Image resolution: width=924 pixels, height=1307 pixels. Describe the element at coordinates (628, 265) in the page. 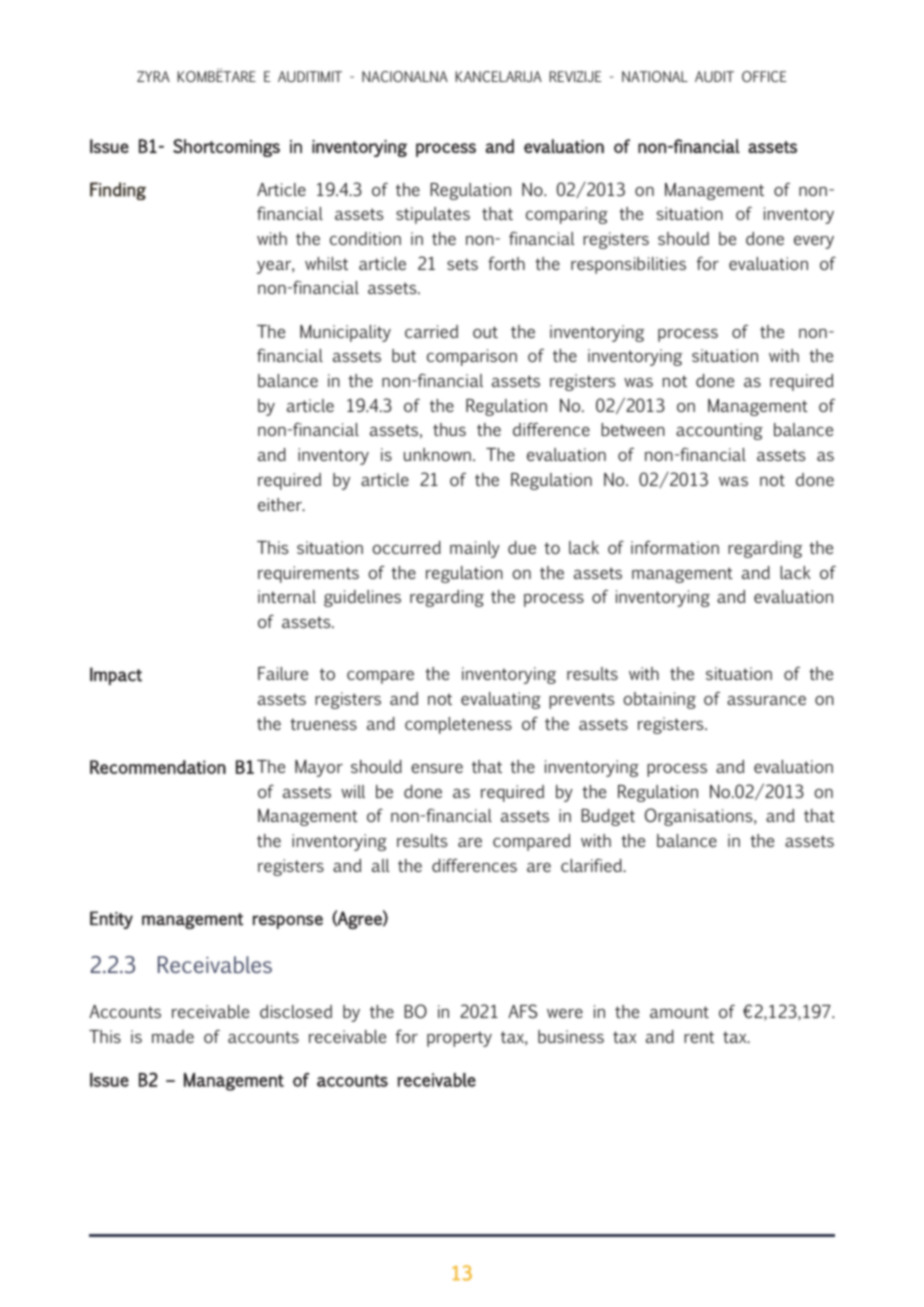

I see `responsibilities` at that location.
